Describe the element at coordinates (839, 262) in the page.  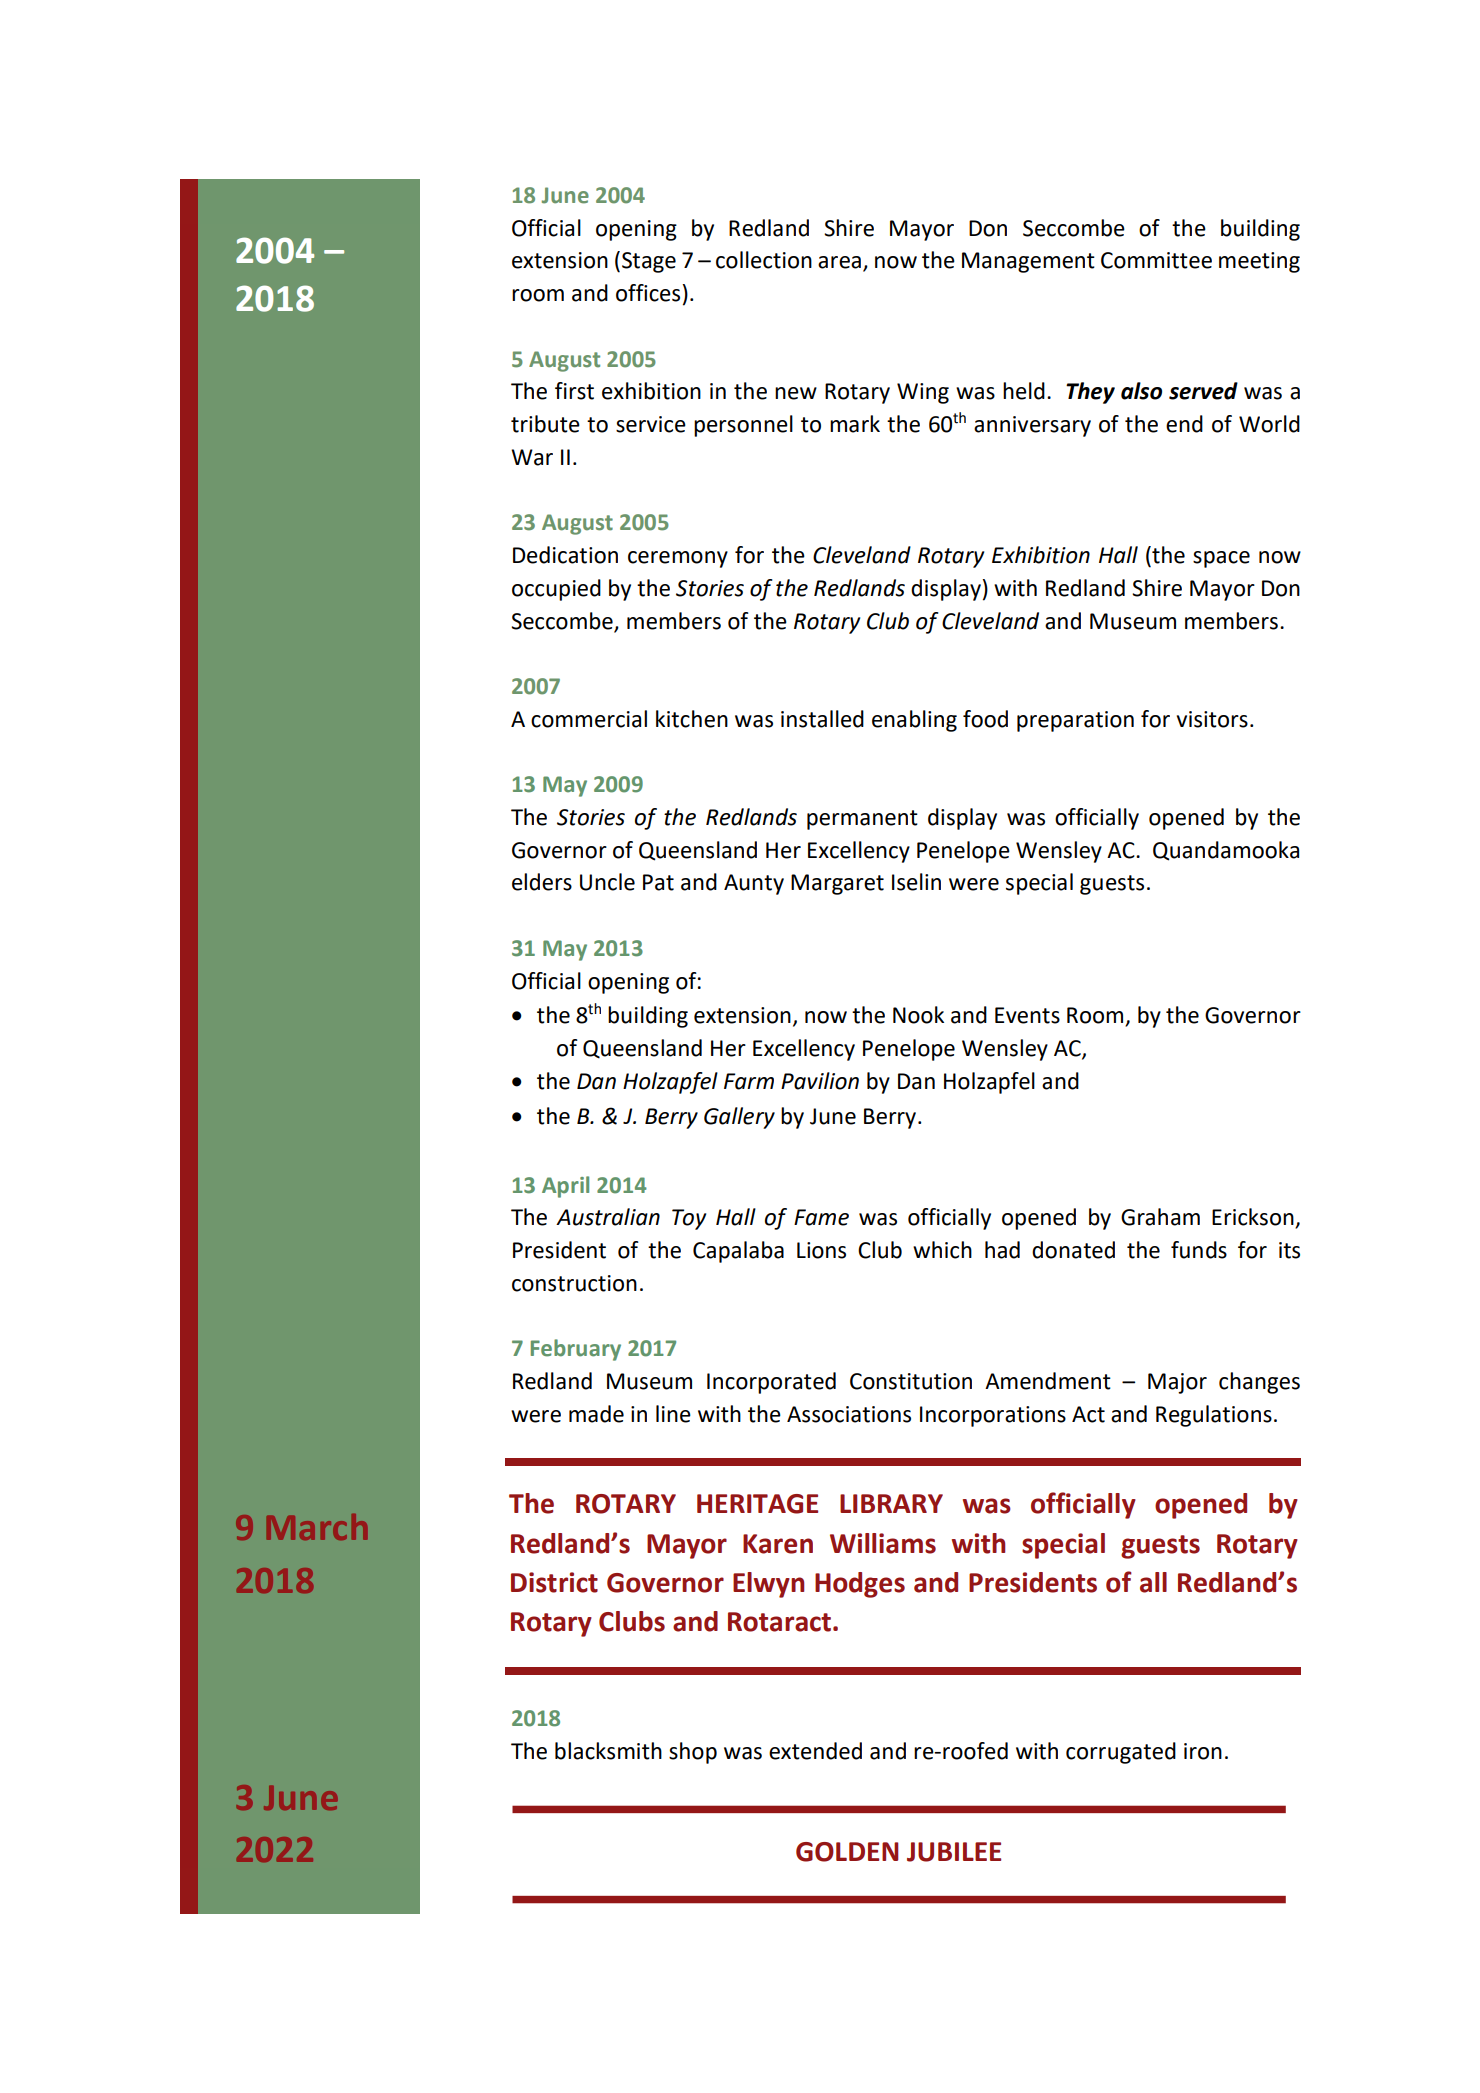
I see `area` at that location.
